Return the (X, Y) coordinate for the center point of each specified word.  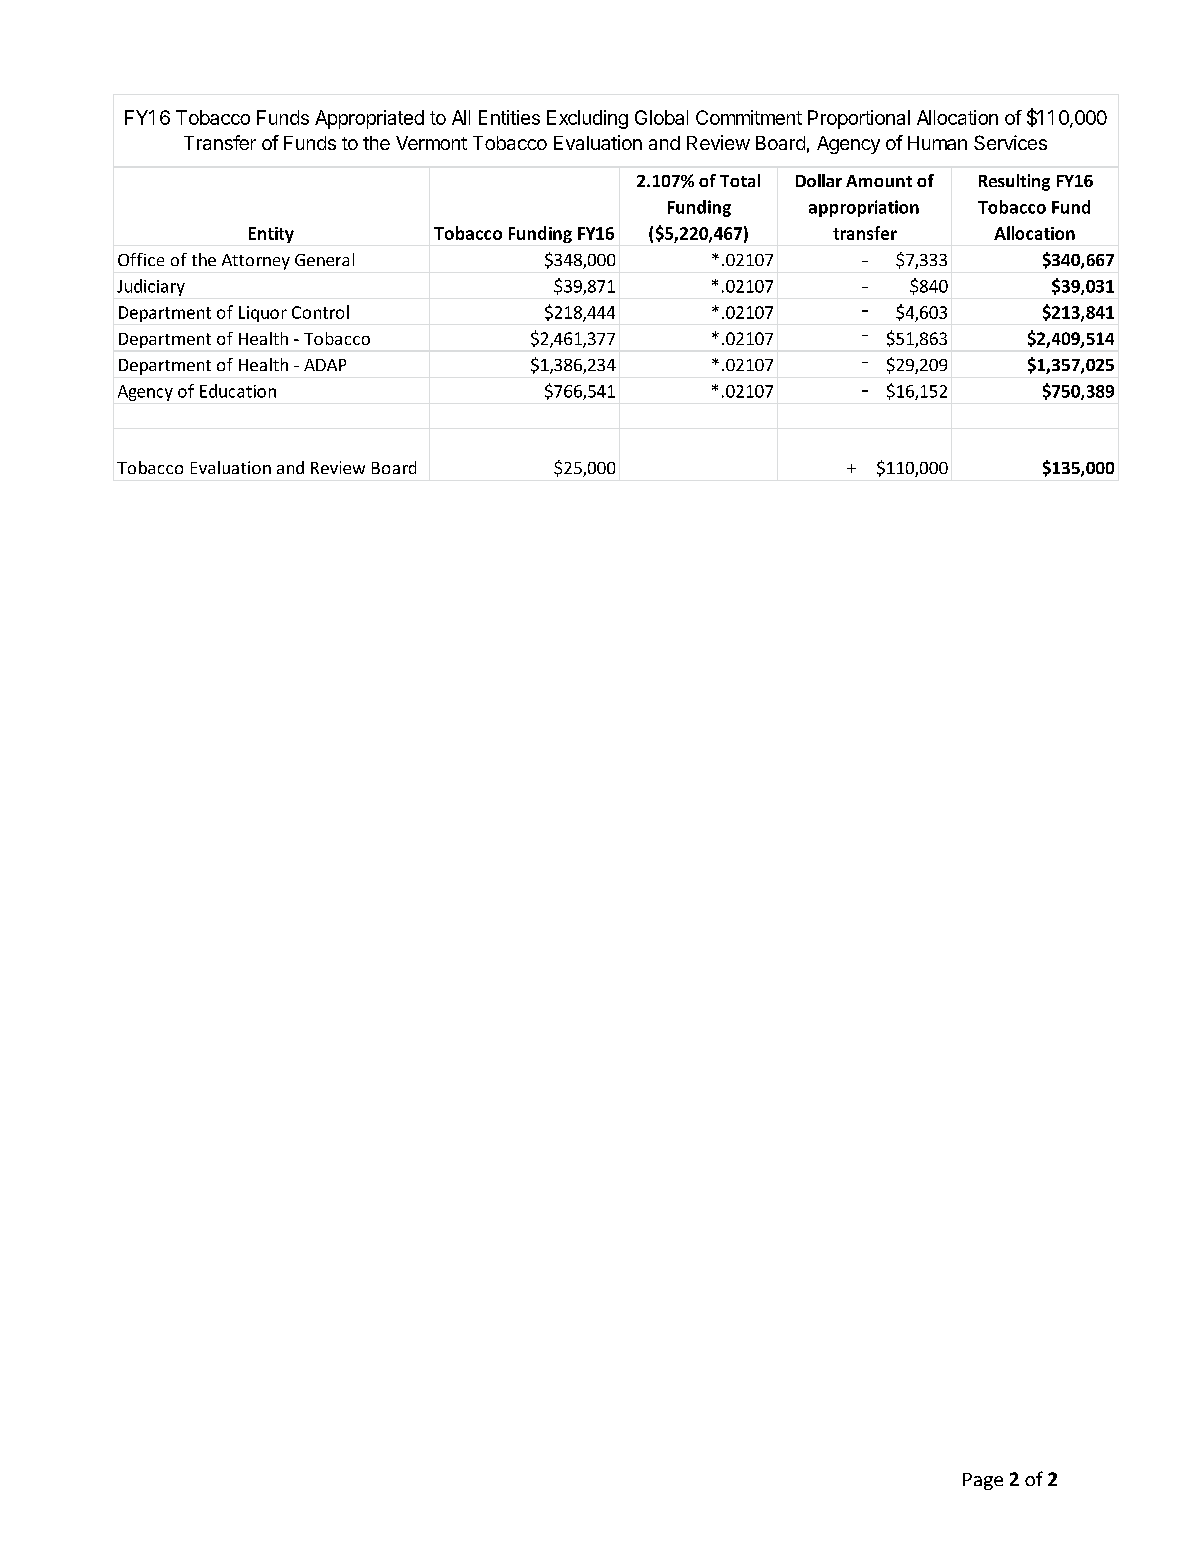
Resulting (1014, 182)
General (324, 259)
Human (937, 143)
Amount (879, 181)
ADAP (325, 365)
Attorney (256, 262)
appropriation (864, 208)
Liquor (263, 314)
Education (238, 391)
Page (983, 1481)
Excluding (587, 119)
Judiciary (151, 287)
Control (320, 312)
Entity (271, 235)
